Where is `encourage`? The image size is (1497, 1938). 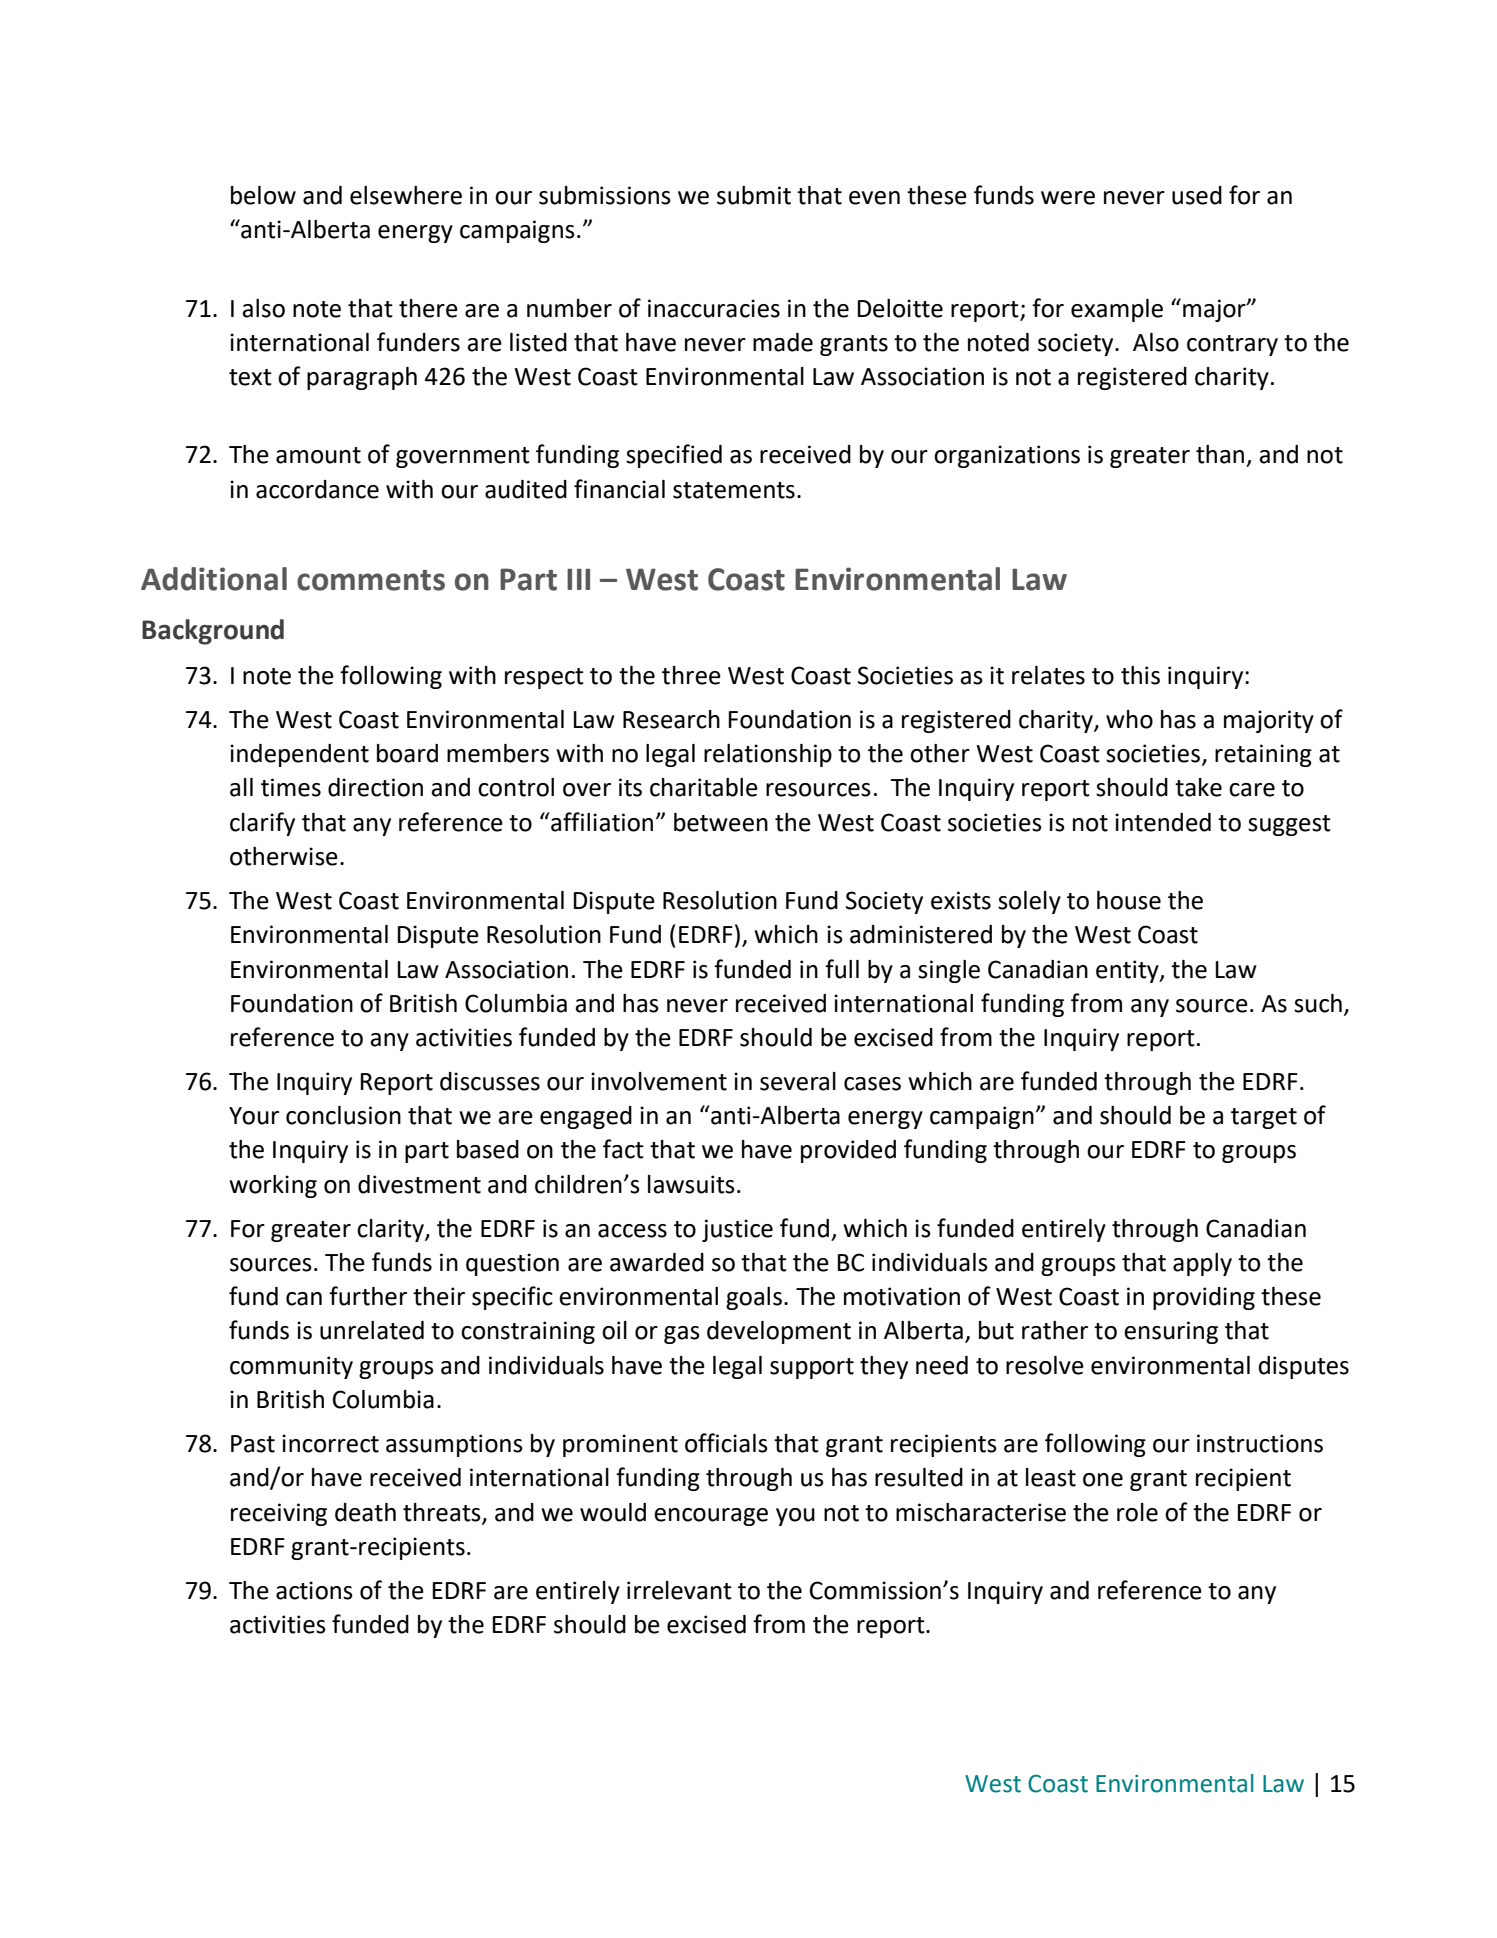 encourage is located at coordinates (711, 1517).
